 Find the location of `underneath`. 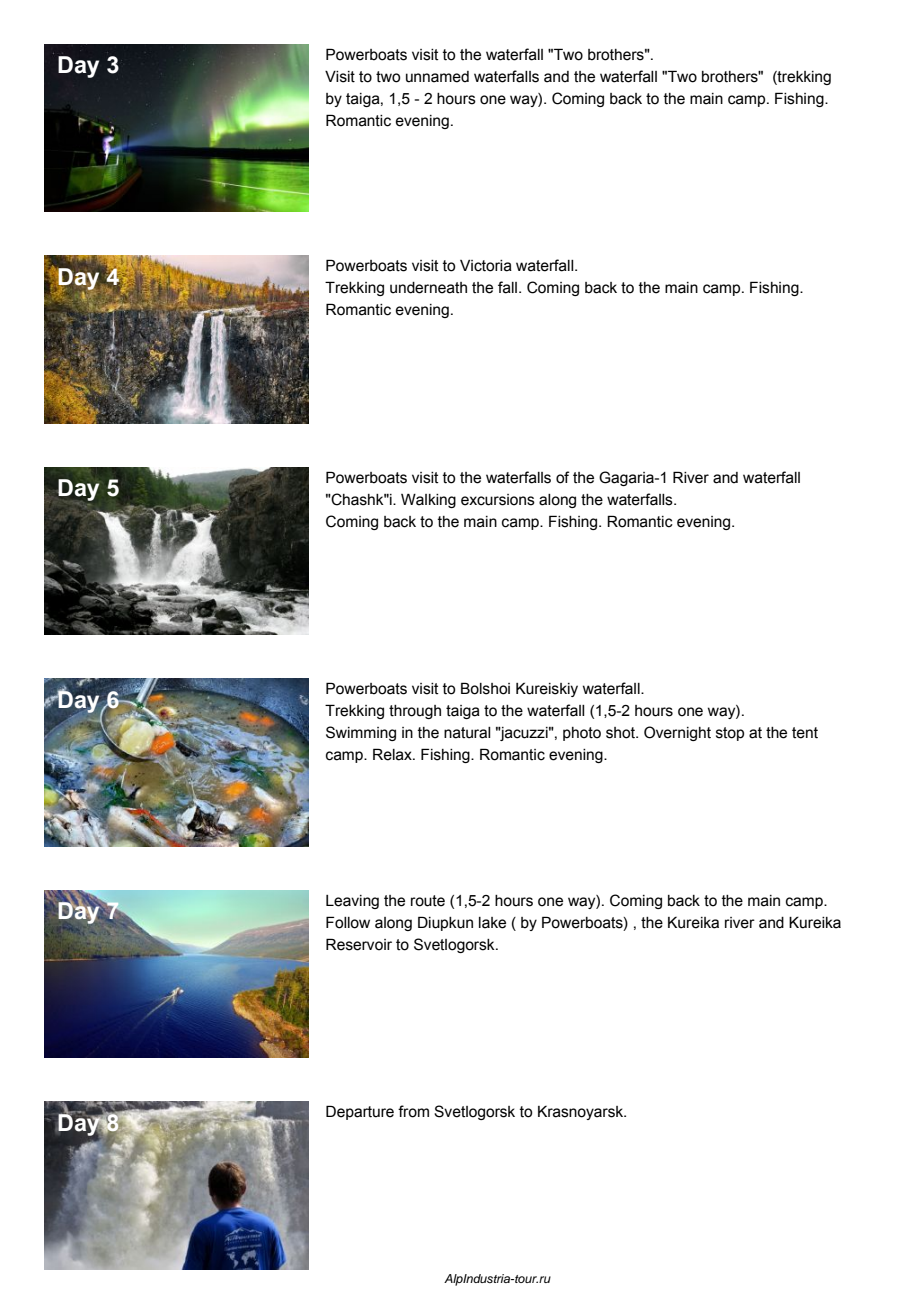

underneath is located at coordinates (428, 288).
